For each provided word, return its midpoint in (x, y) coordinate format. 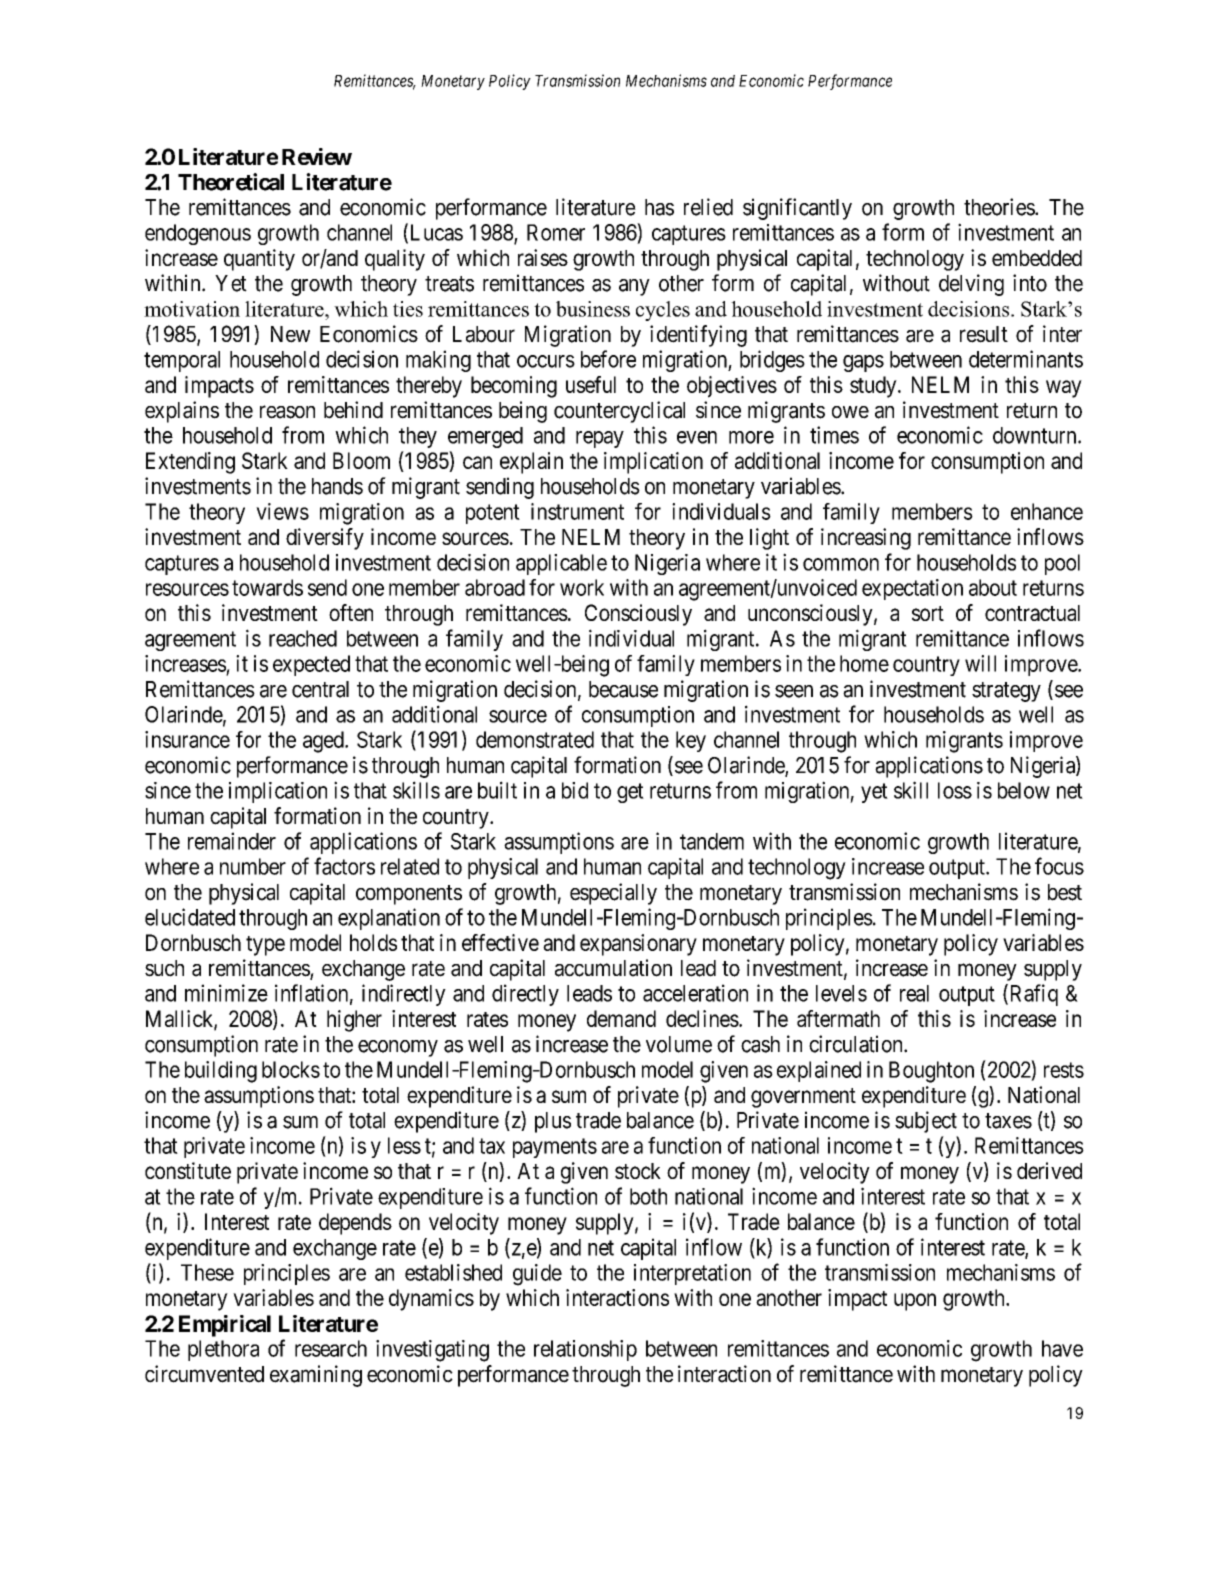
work (582, 587)
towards (267, 587)
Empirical (225, 1326)
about (993, 587)
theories (1000, 207)
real (914, 993)
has (659, 207)
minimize (226, 993)
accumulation (613, 968)
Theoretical (231, 182)
